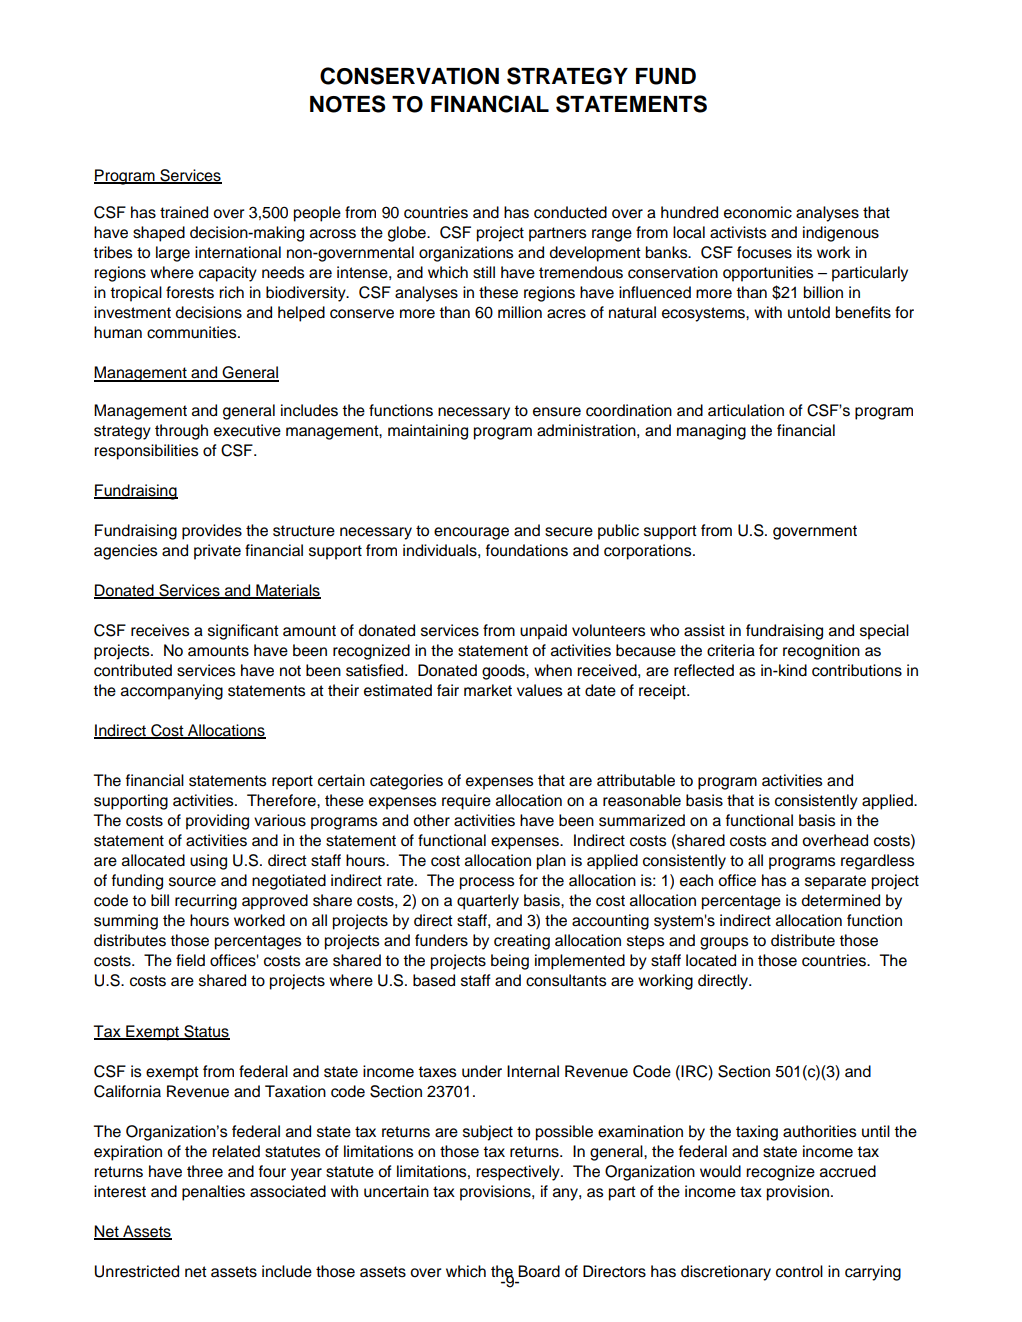 Image resolution: width=1022 pixels, height=1322 pixels. What do you see at coordinates (570, 212) in the screenshot?
I see `conducted` at bounding box center [570, 212].
